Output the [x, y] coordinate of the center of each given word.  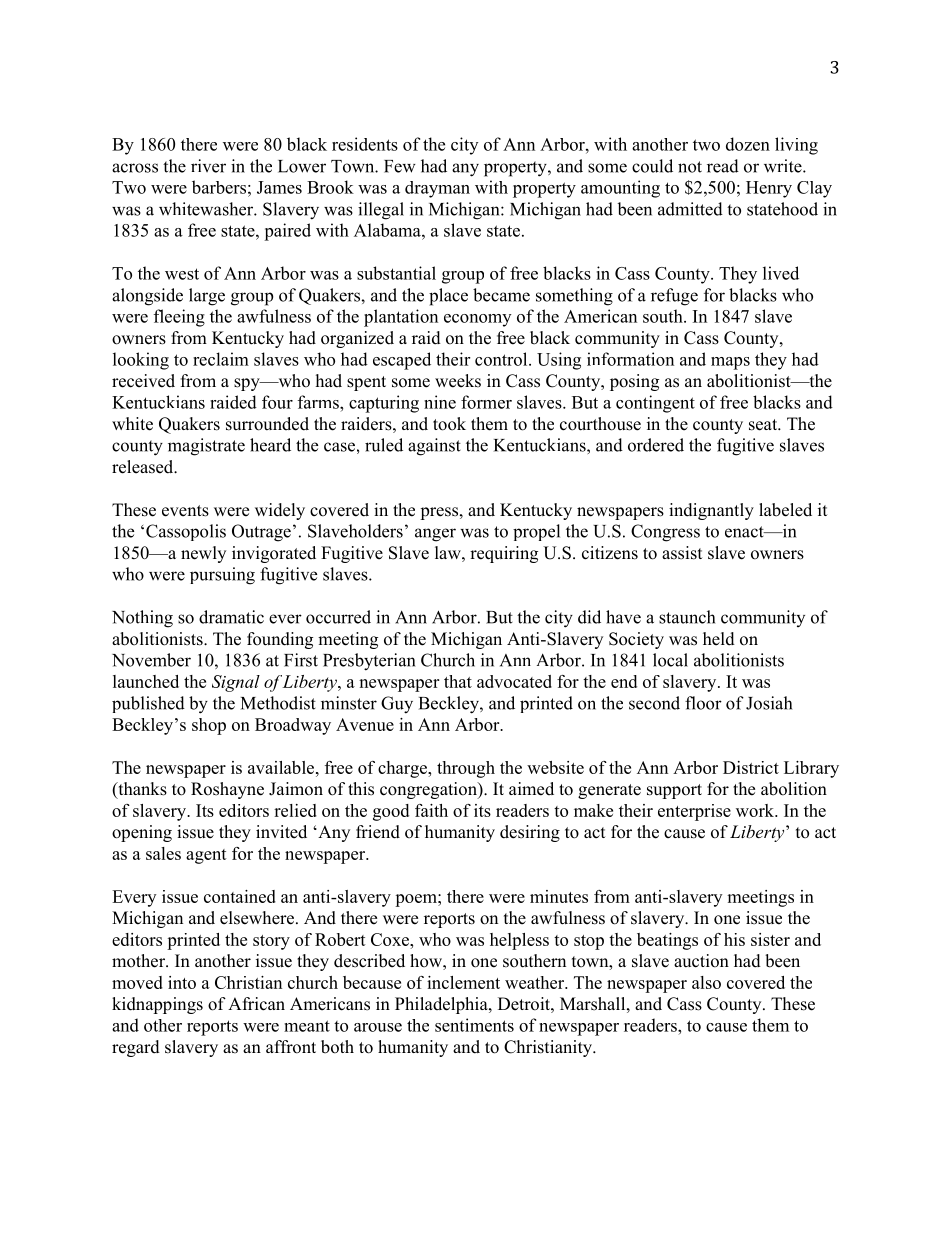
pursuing [222, 576]
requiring [504, 554]
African [256, 1004]
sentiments [474, 1025]
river [208, 166]
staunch [687, 617]
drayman [437, 189]
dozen [748, 144]
